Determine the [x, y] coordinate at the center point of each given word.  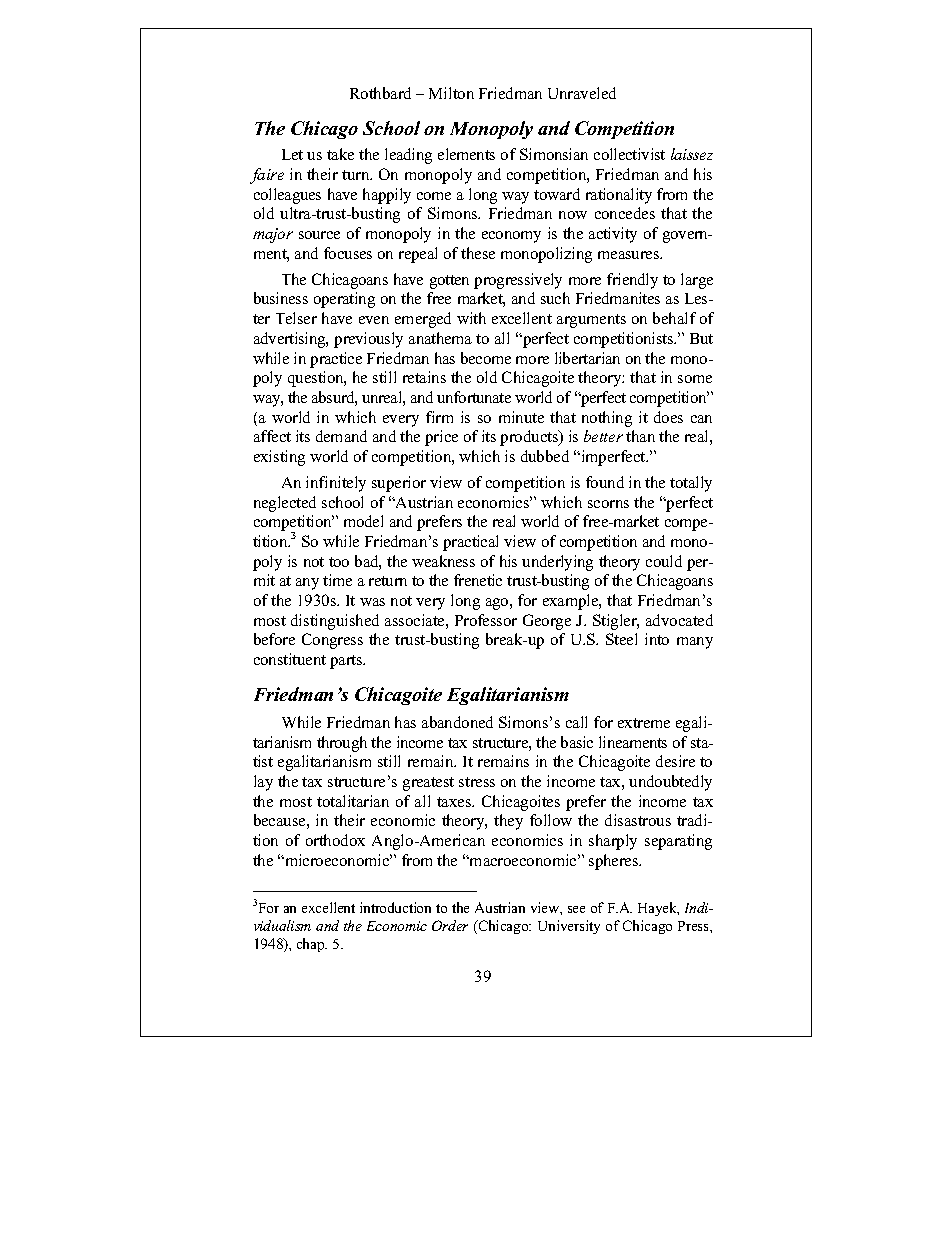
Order [450, 925]
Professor [486, 620]
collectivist [629, 154]
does [668, 417]
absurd [334, 398]
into [657, 639]
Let [292, 154]
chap [312, 945]
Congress [332, 641]
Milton [451, 93]
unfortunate [474, 397]
